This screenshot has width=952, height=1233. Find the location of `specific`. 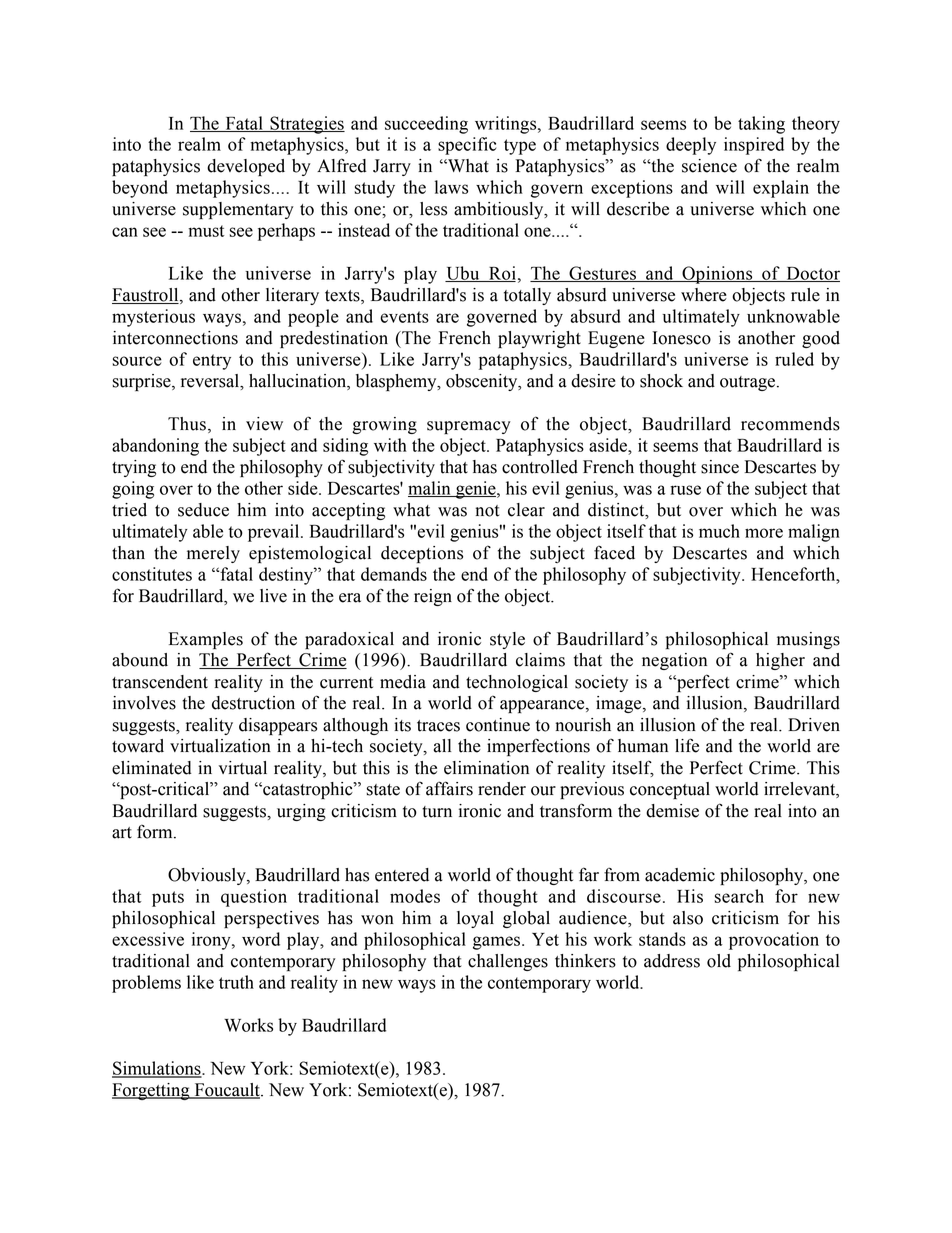

specific is located at coordinates (467, 146).
